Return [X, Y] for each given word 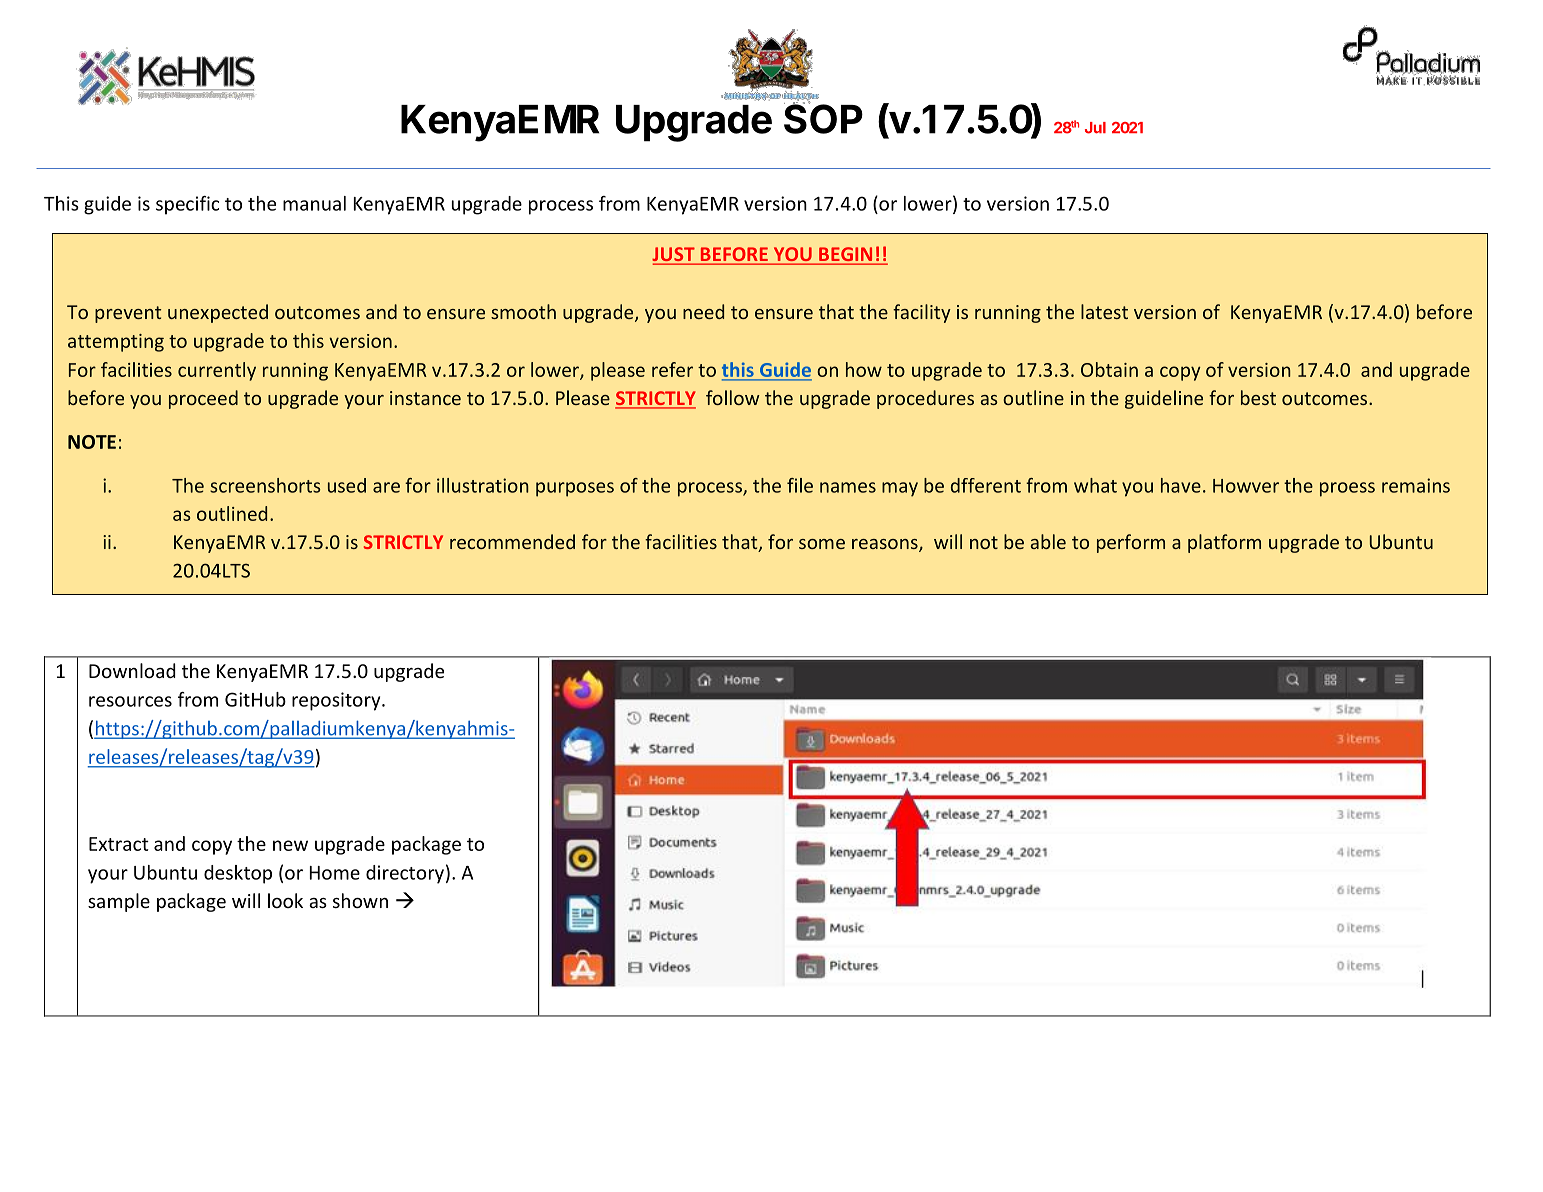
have [1181, 485]
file [800, 485]
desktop [238, 874]
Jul [1095, 128]
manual [314, 203]
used [347, 485]
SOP [823, 118]
